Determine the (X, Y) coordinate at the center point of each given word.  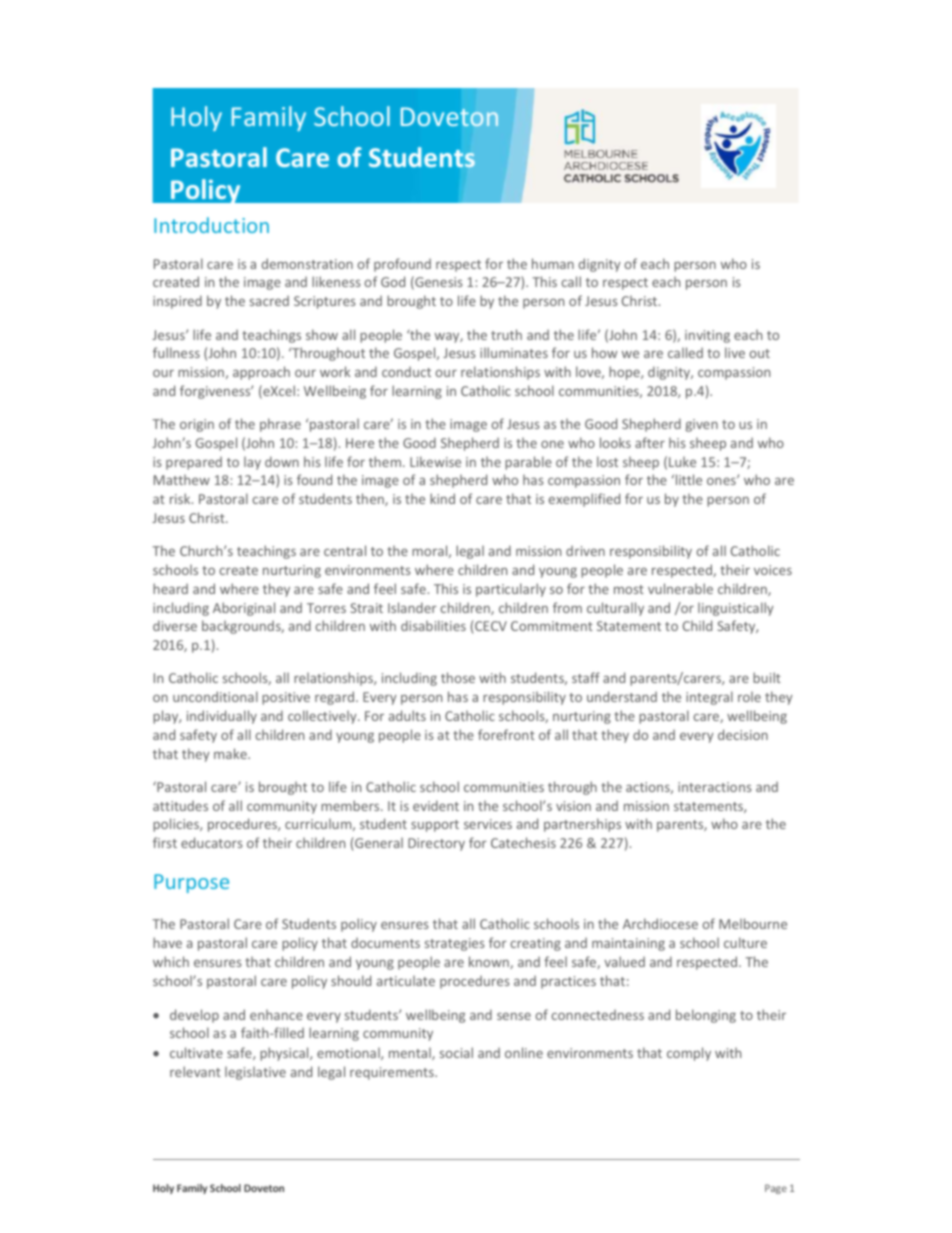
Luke (682, 462)
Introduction (211, 225)
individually (222, 717)
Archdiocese (660, 923)
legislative (255, 1073)
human (553, 263)
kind (442, 498)
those (458, 677)
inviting (707, 336)
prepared (194, 463)
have (167, 942)
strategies (455, 944)
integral (709, 698)
